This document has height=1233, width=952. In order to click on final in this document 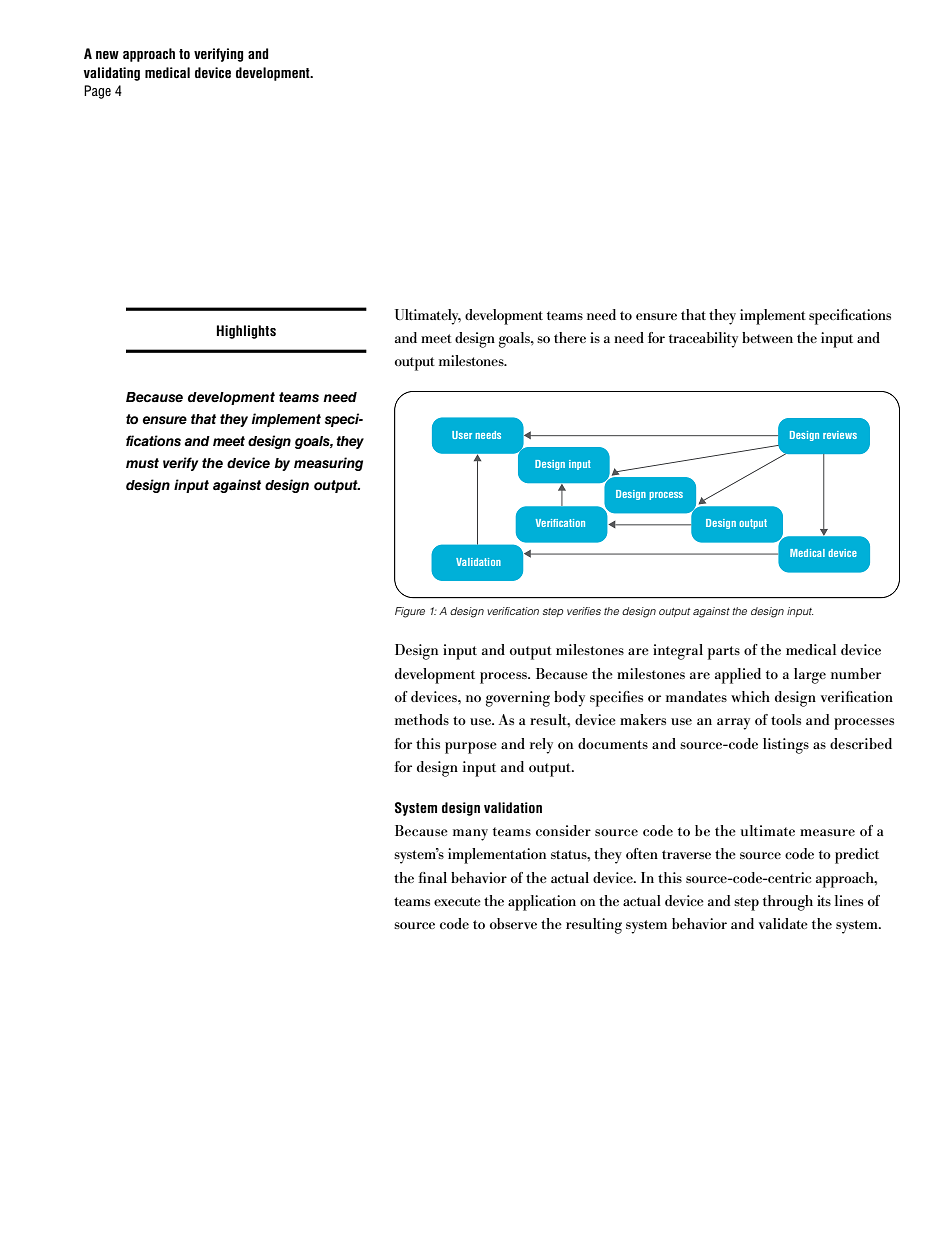, I will do `click(432, 877)`.
